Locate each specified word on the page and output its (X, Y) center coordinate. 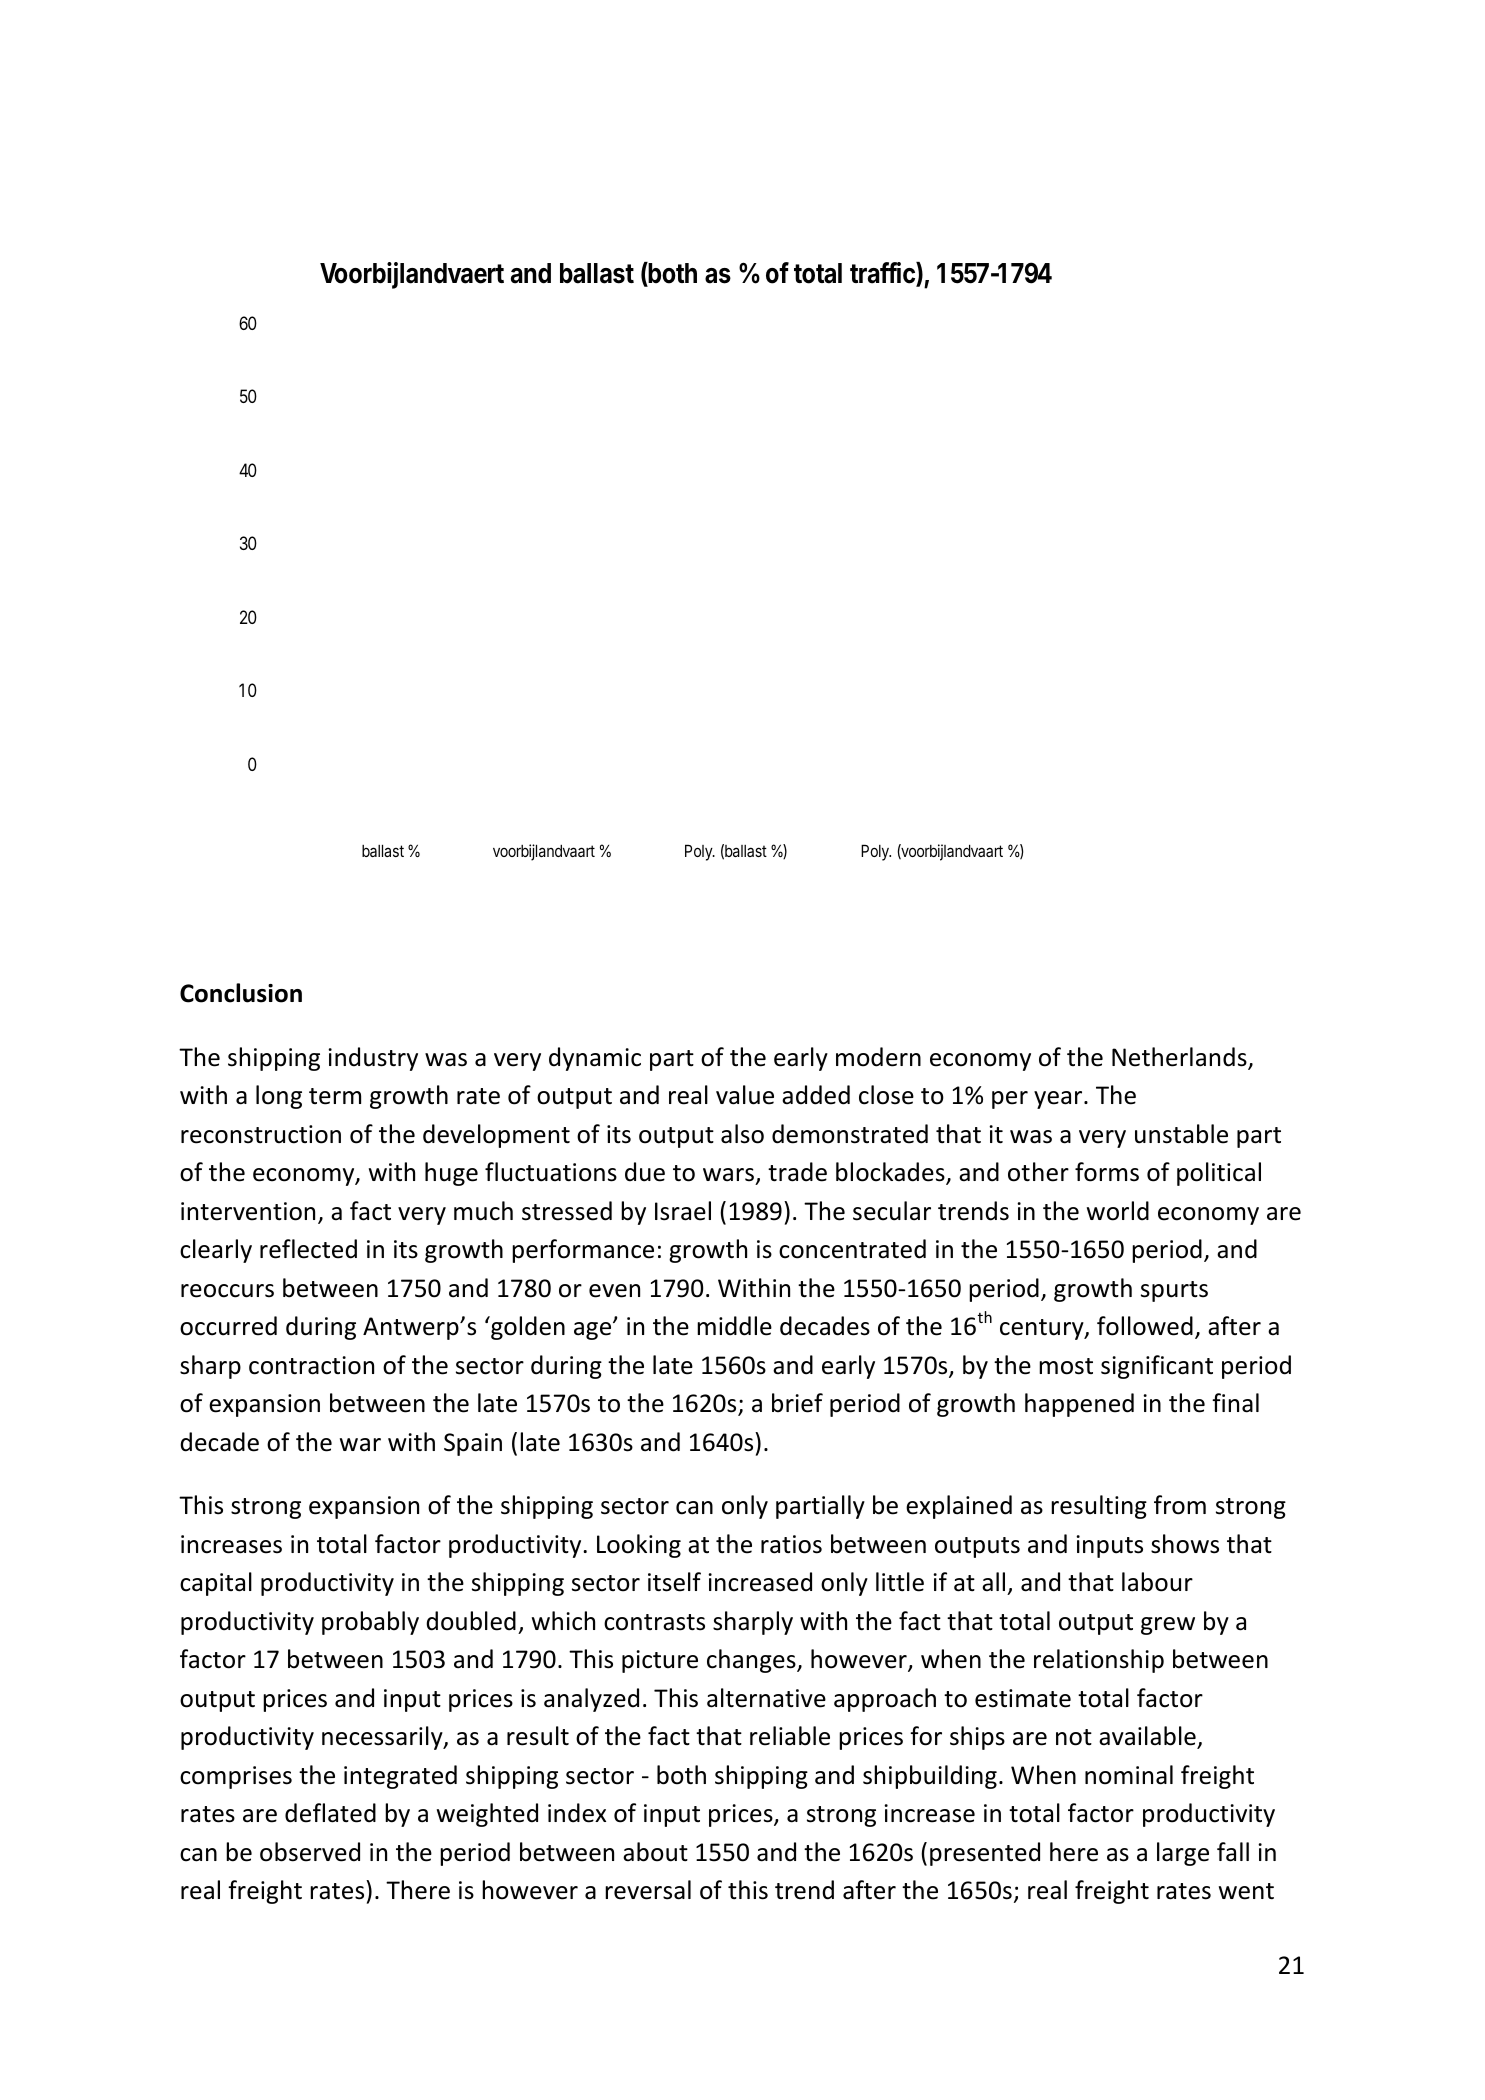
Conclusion (241, 993)
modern (878, 1057)
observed (310, 1852)
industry (373, 1059)
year (1059, 1100)
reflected (308, 1249)
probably (370, 1623)
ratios (791, 1544)
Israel (683, 1211)
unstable (1181, 1134)
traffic (883, 274)
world (1118, 1211)
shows (1185, 1544)
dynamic (595, 1059)
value (745, 1095)
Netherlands (1180, 1058)
